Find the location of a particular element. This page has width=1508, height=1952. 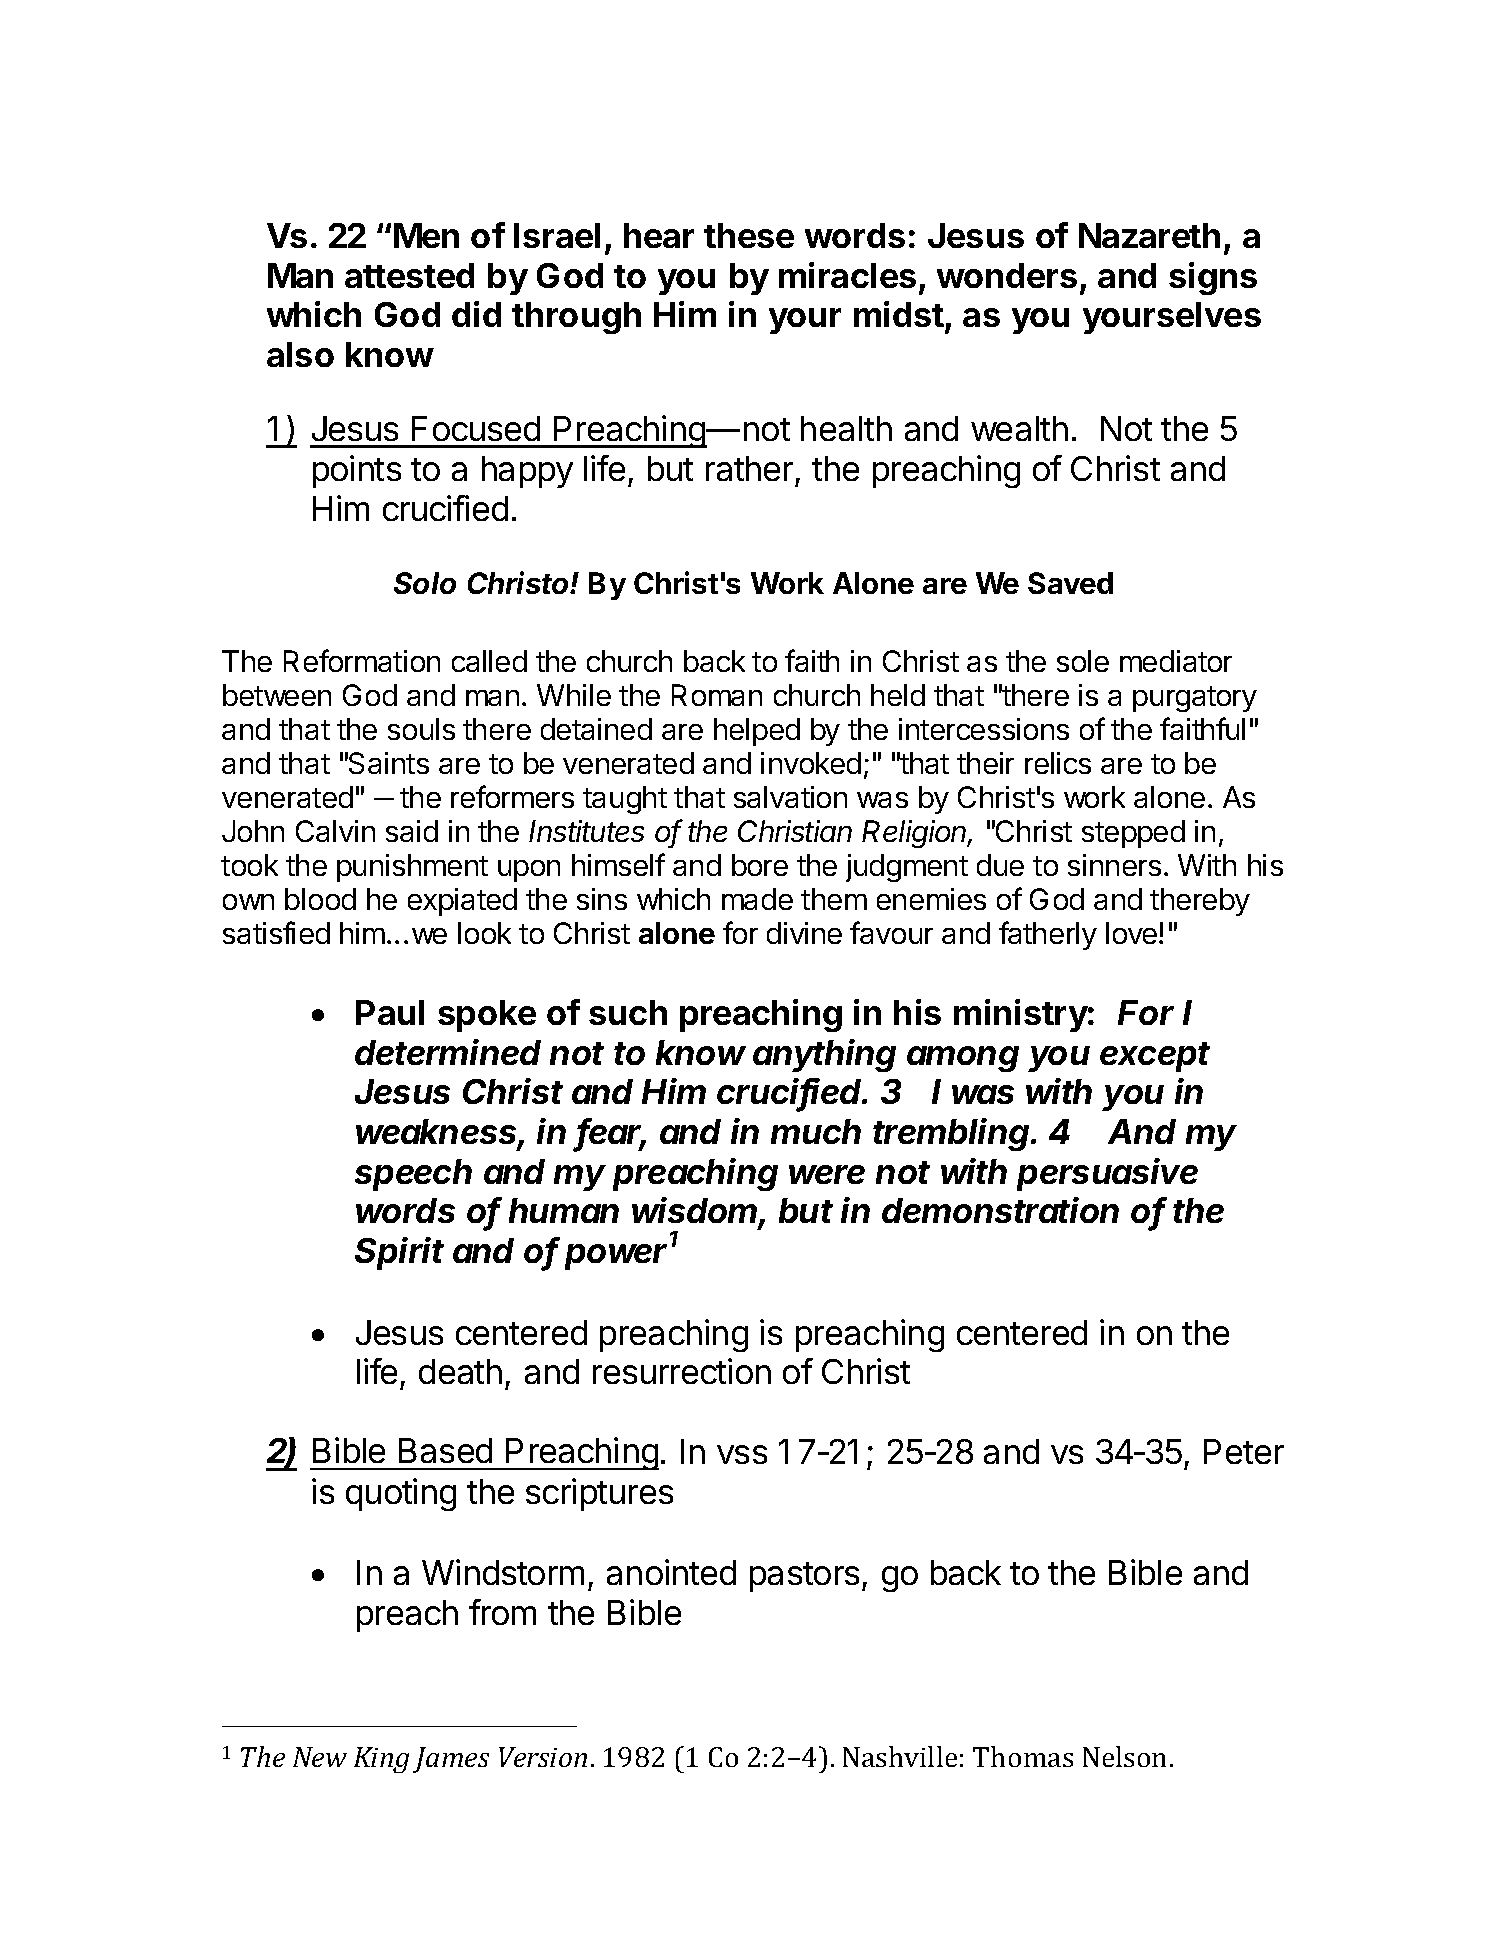

attested is located at coordinates (409, 275).
